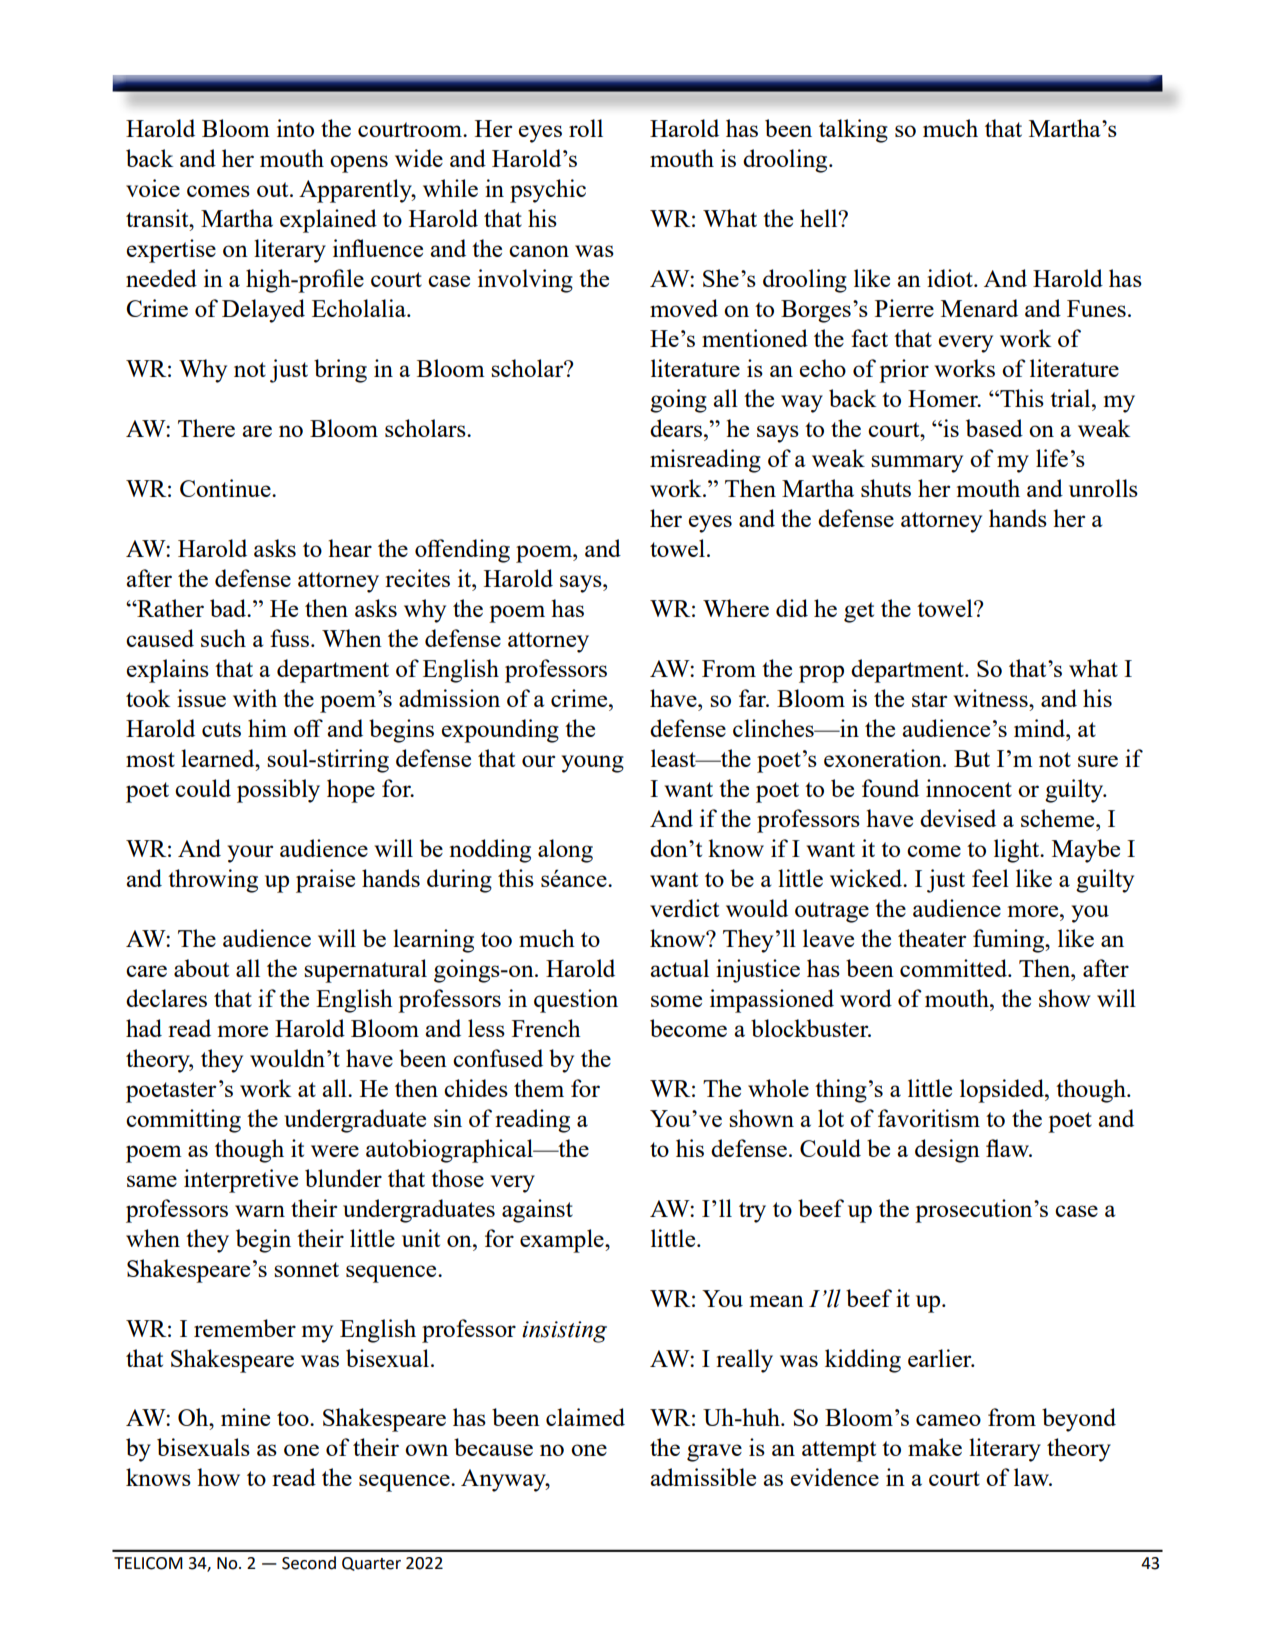 The width and height of the screenshot is (1275, 1649). What do you see at coordinates (853, 131) in the screenshot?
I see `talking` at bounding box center [853, 131].
